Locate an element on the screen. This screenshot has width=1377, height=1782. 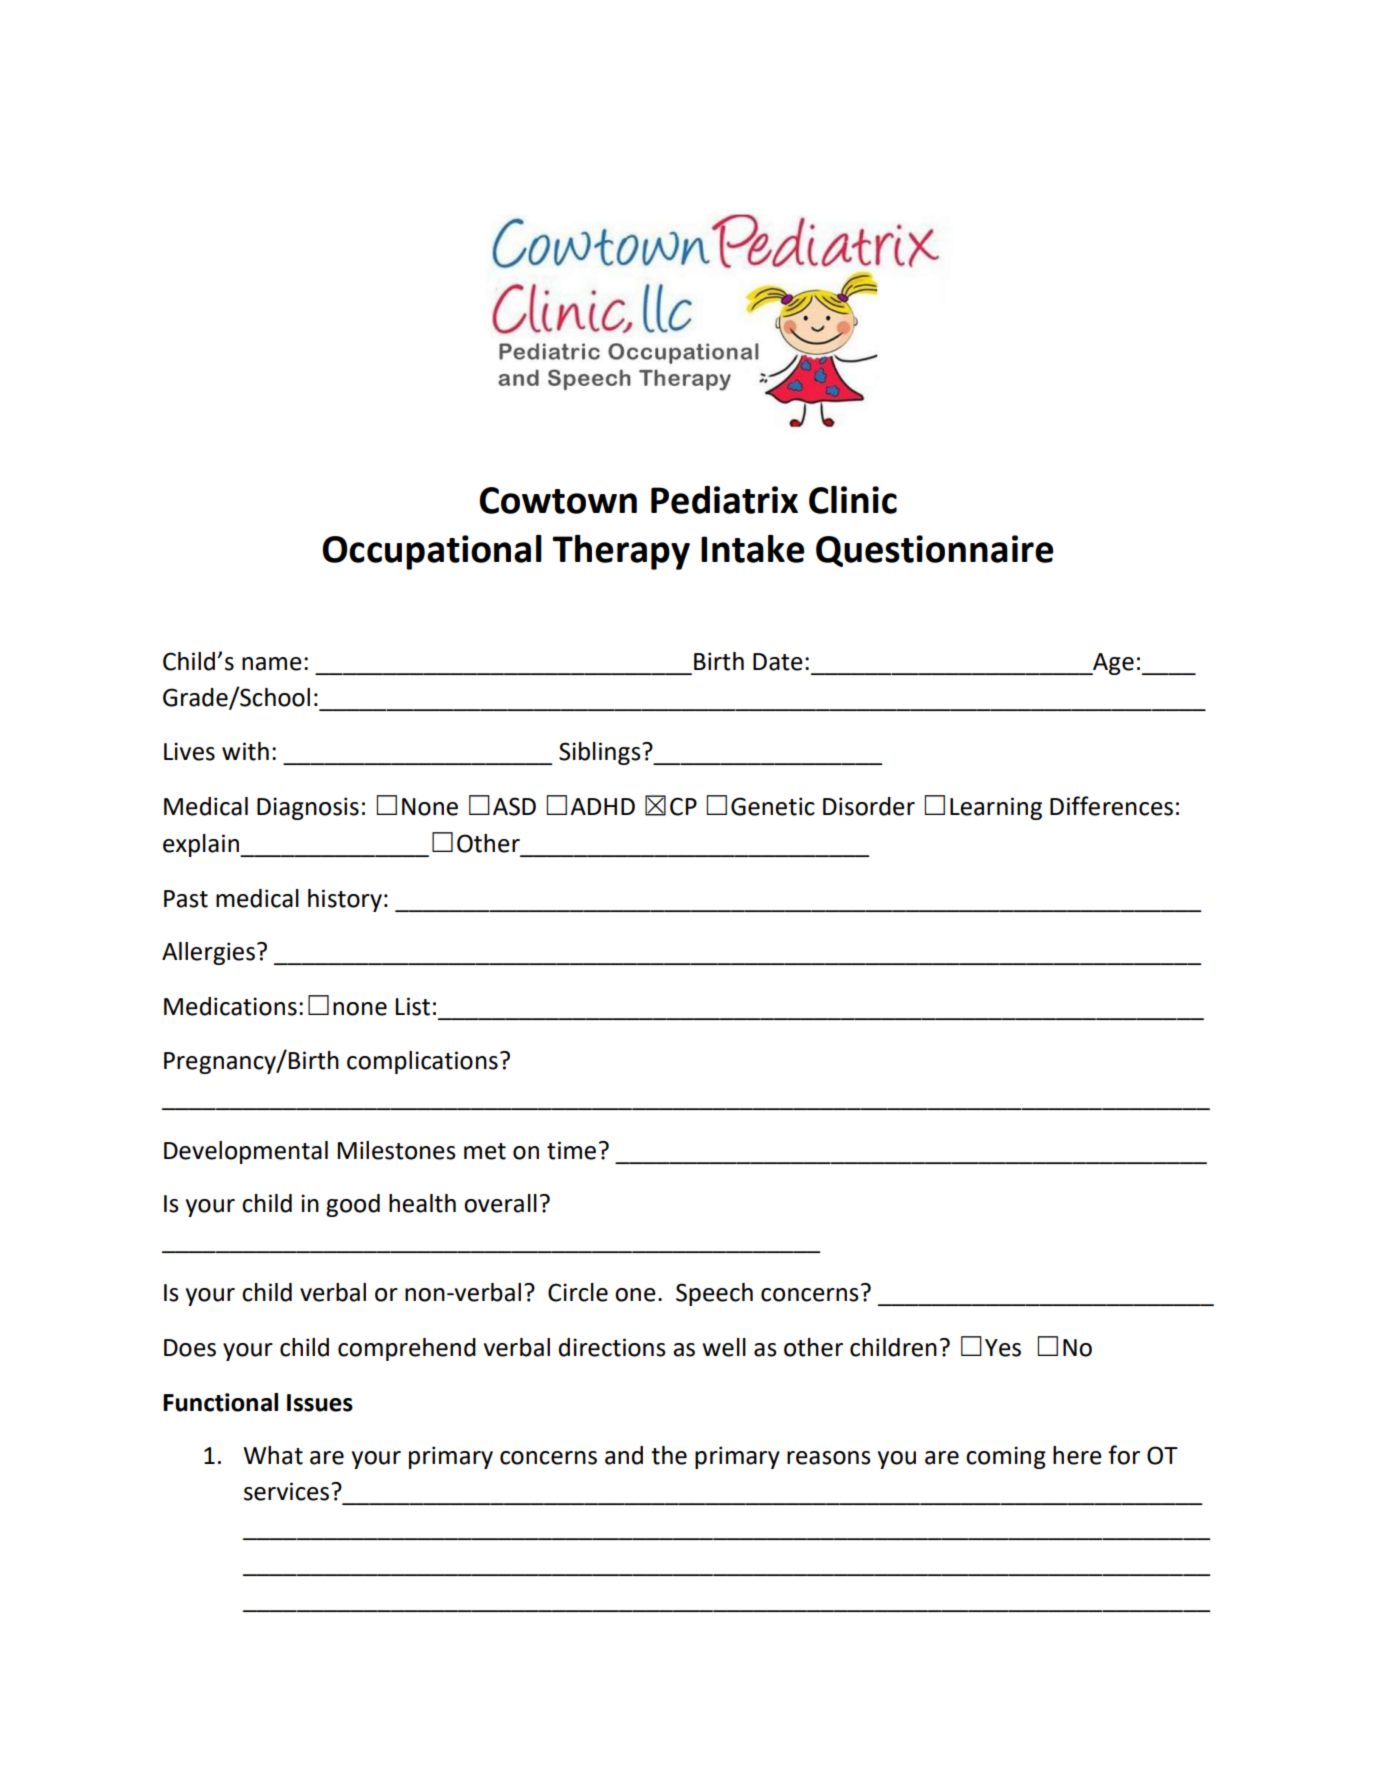
Therapy is located at coordinates (621, 552).
